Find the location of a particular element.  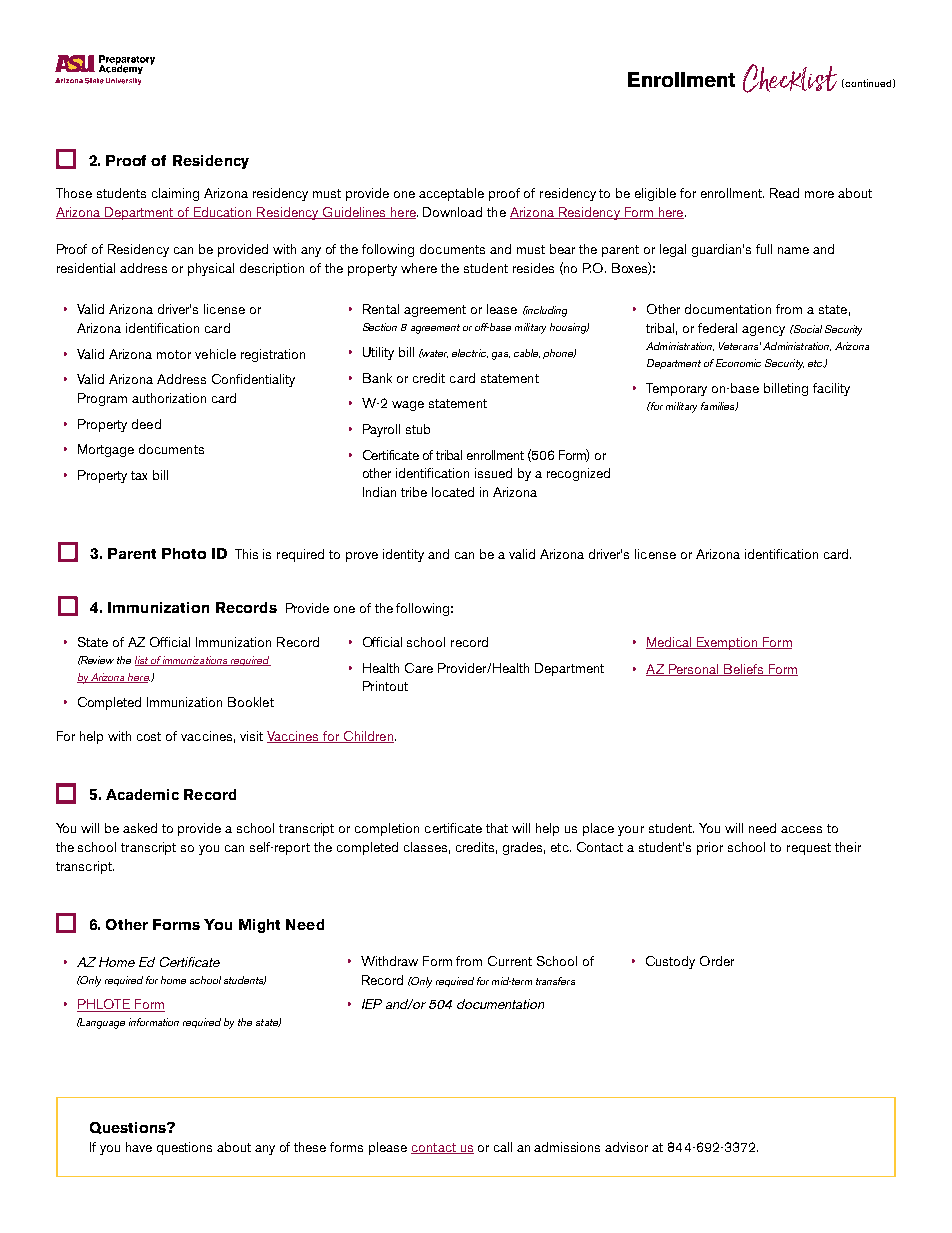

Booklet is located at coordinates (251, 702).
